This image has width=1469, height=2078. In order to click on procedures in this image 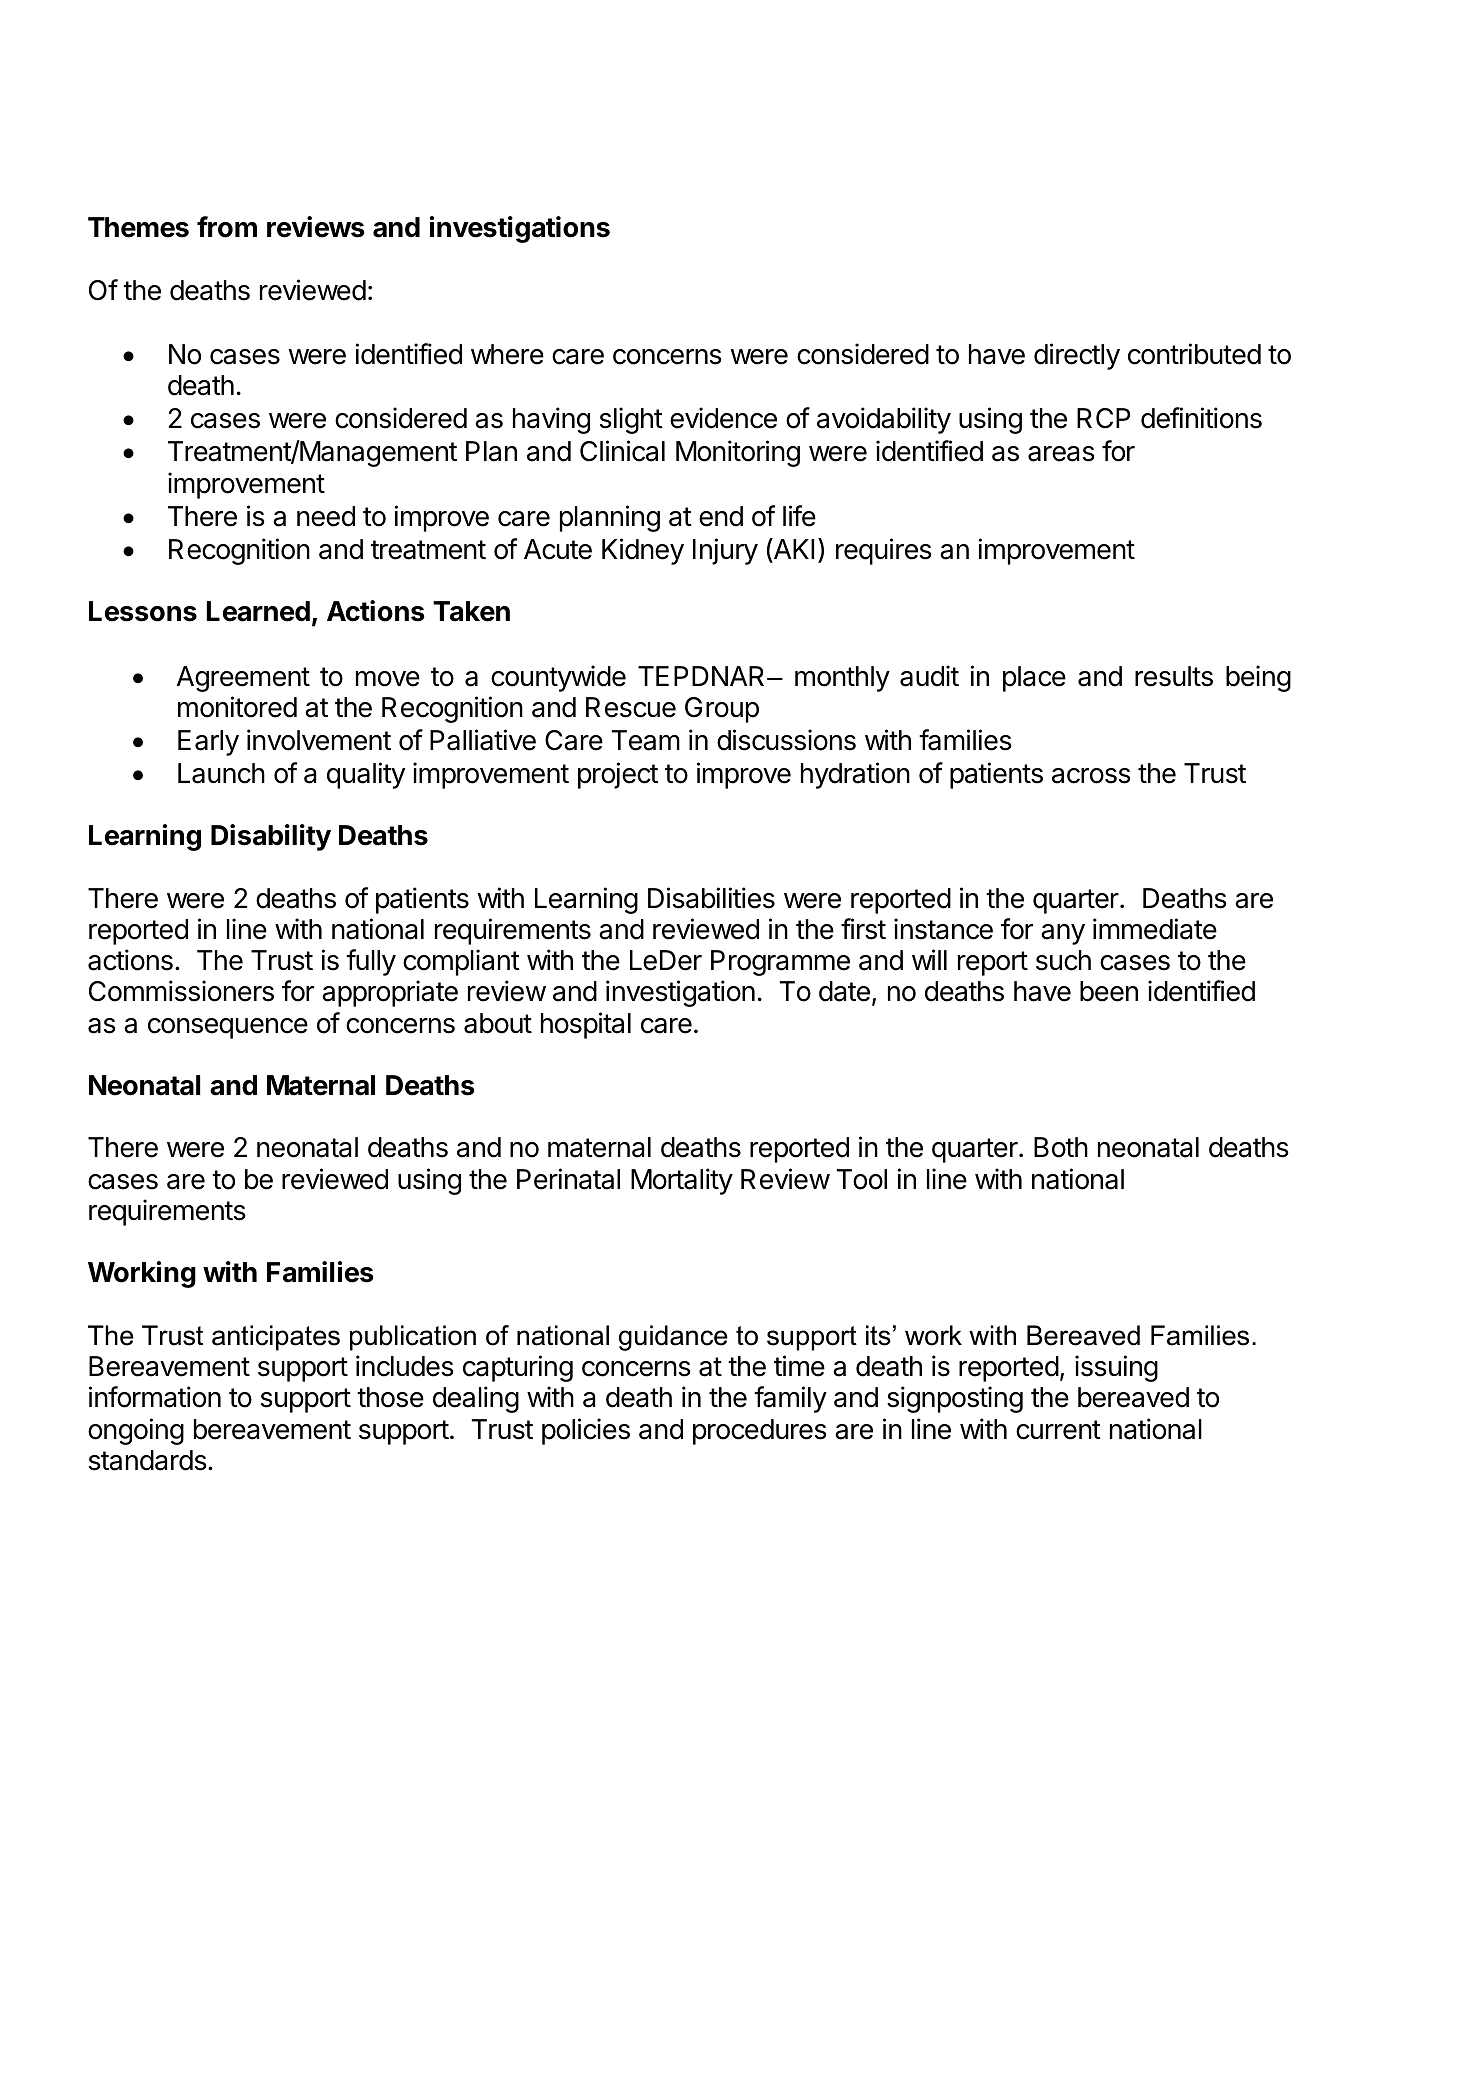, I will do `click(760, 1432)`.
